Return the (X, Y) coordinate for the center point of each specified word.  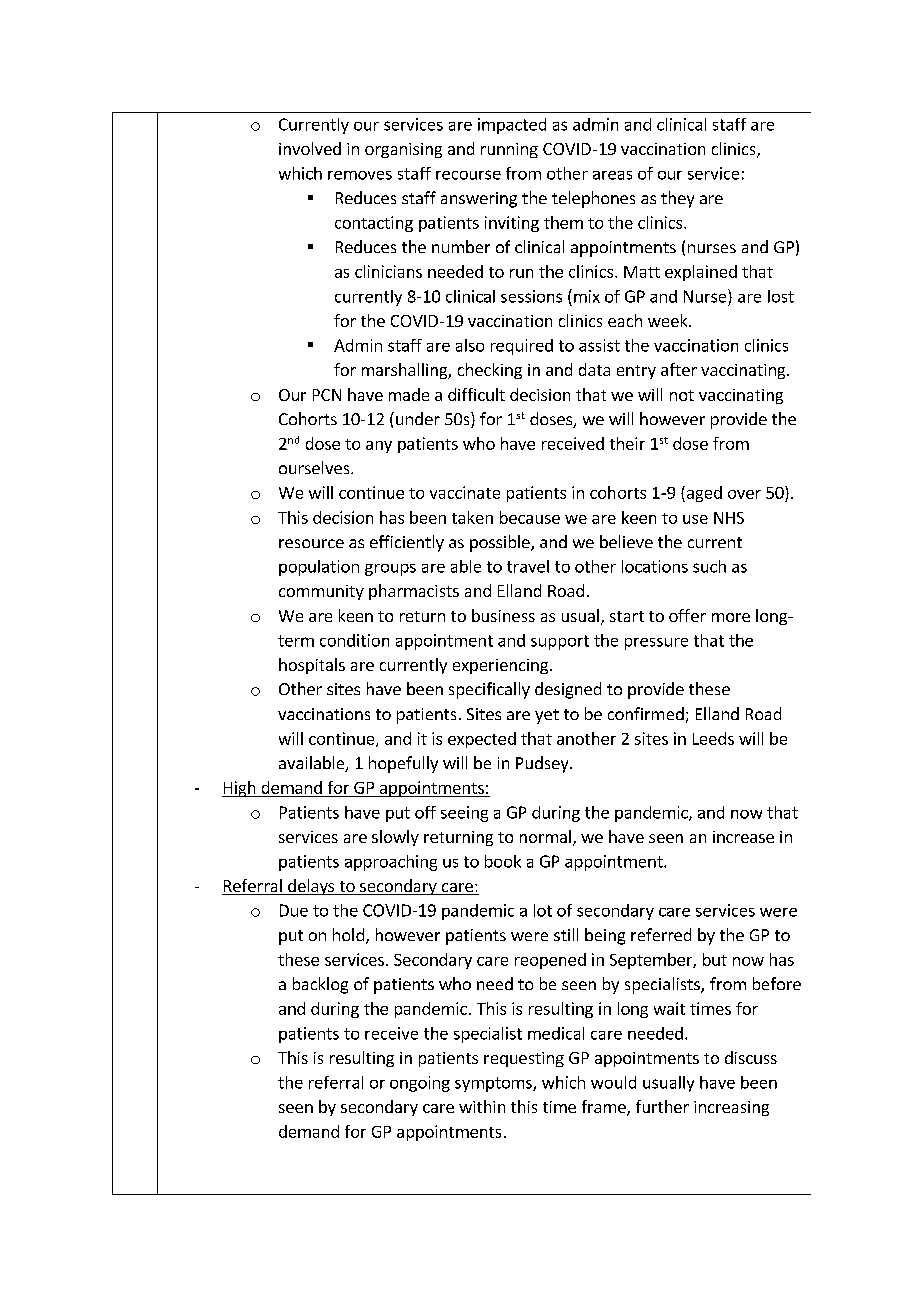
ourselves (315, 467)
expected (482, 740)
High (240, 789)
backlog (320, 985)
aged (703, 494)
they (677, 199)
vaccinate (465, 492)
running (509, 150)
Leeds (713, 738)
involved (310, 148)
